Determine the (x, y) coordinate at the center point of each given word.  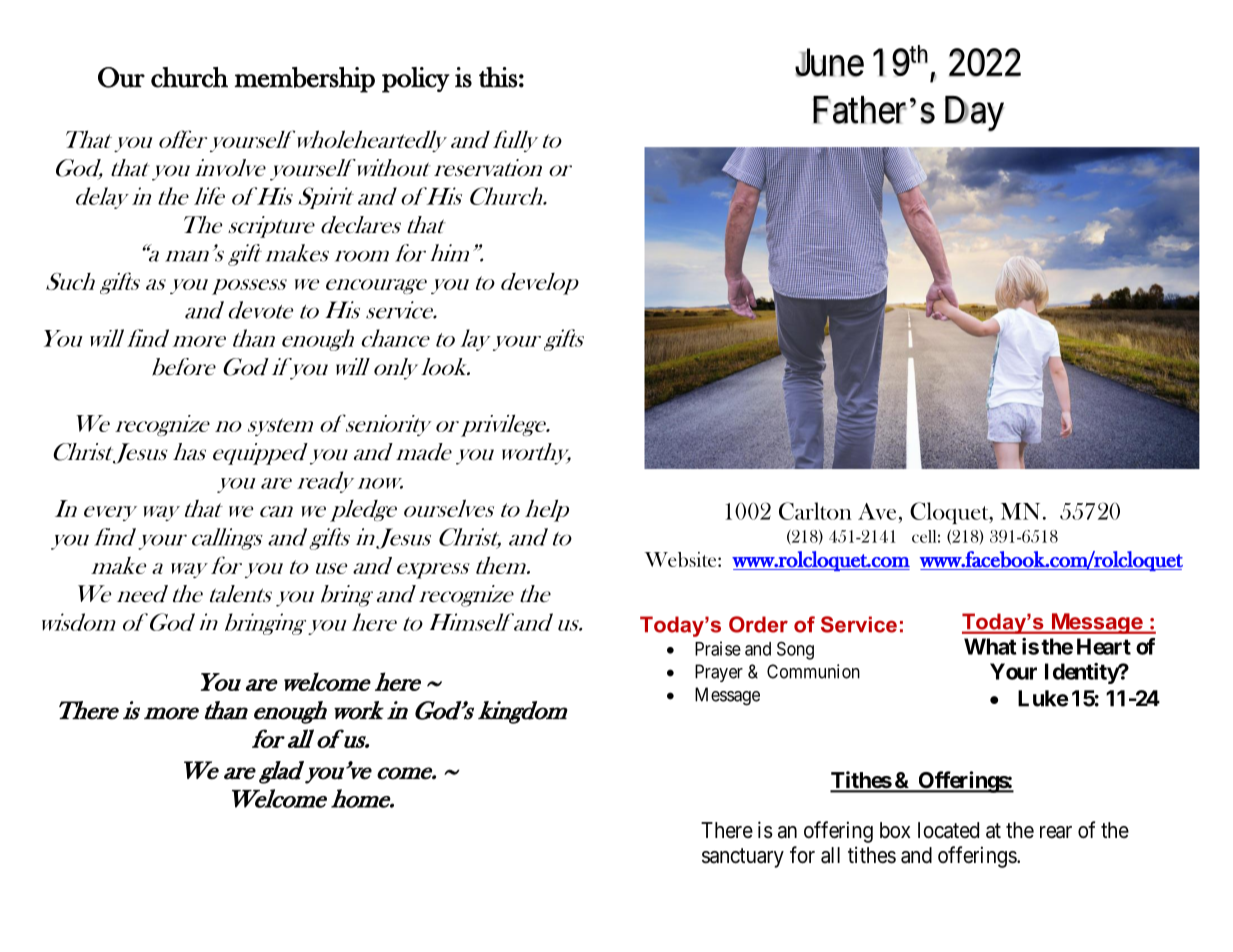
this (498, 77)
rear (1056, 832)
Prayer (719, 673)
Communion (813, 671)
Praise (718, 648)
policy (416, 80)
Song (795, 650)
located (948, 830)
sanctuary (743, 858)
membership (304, 80)
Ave (877, 511)
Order (758, 624)
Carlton (815, 511)
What (990, 646)
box (895, 830)
